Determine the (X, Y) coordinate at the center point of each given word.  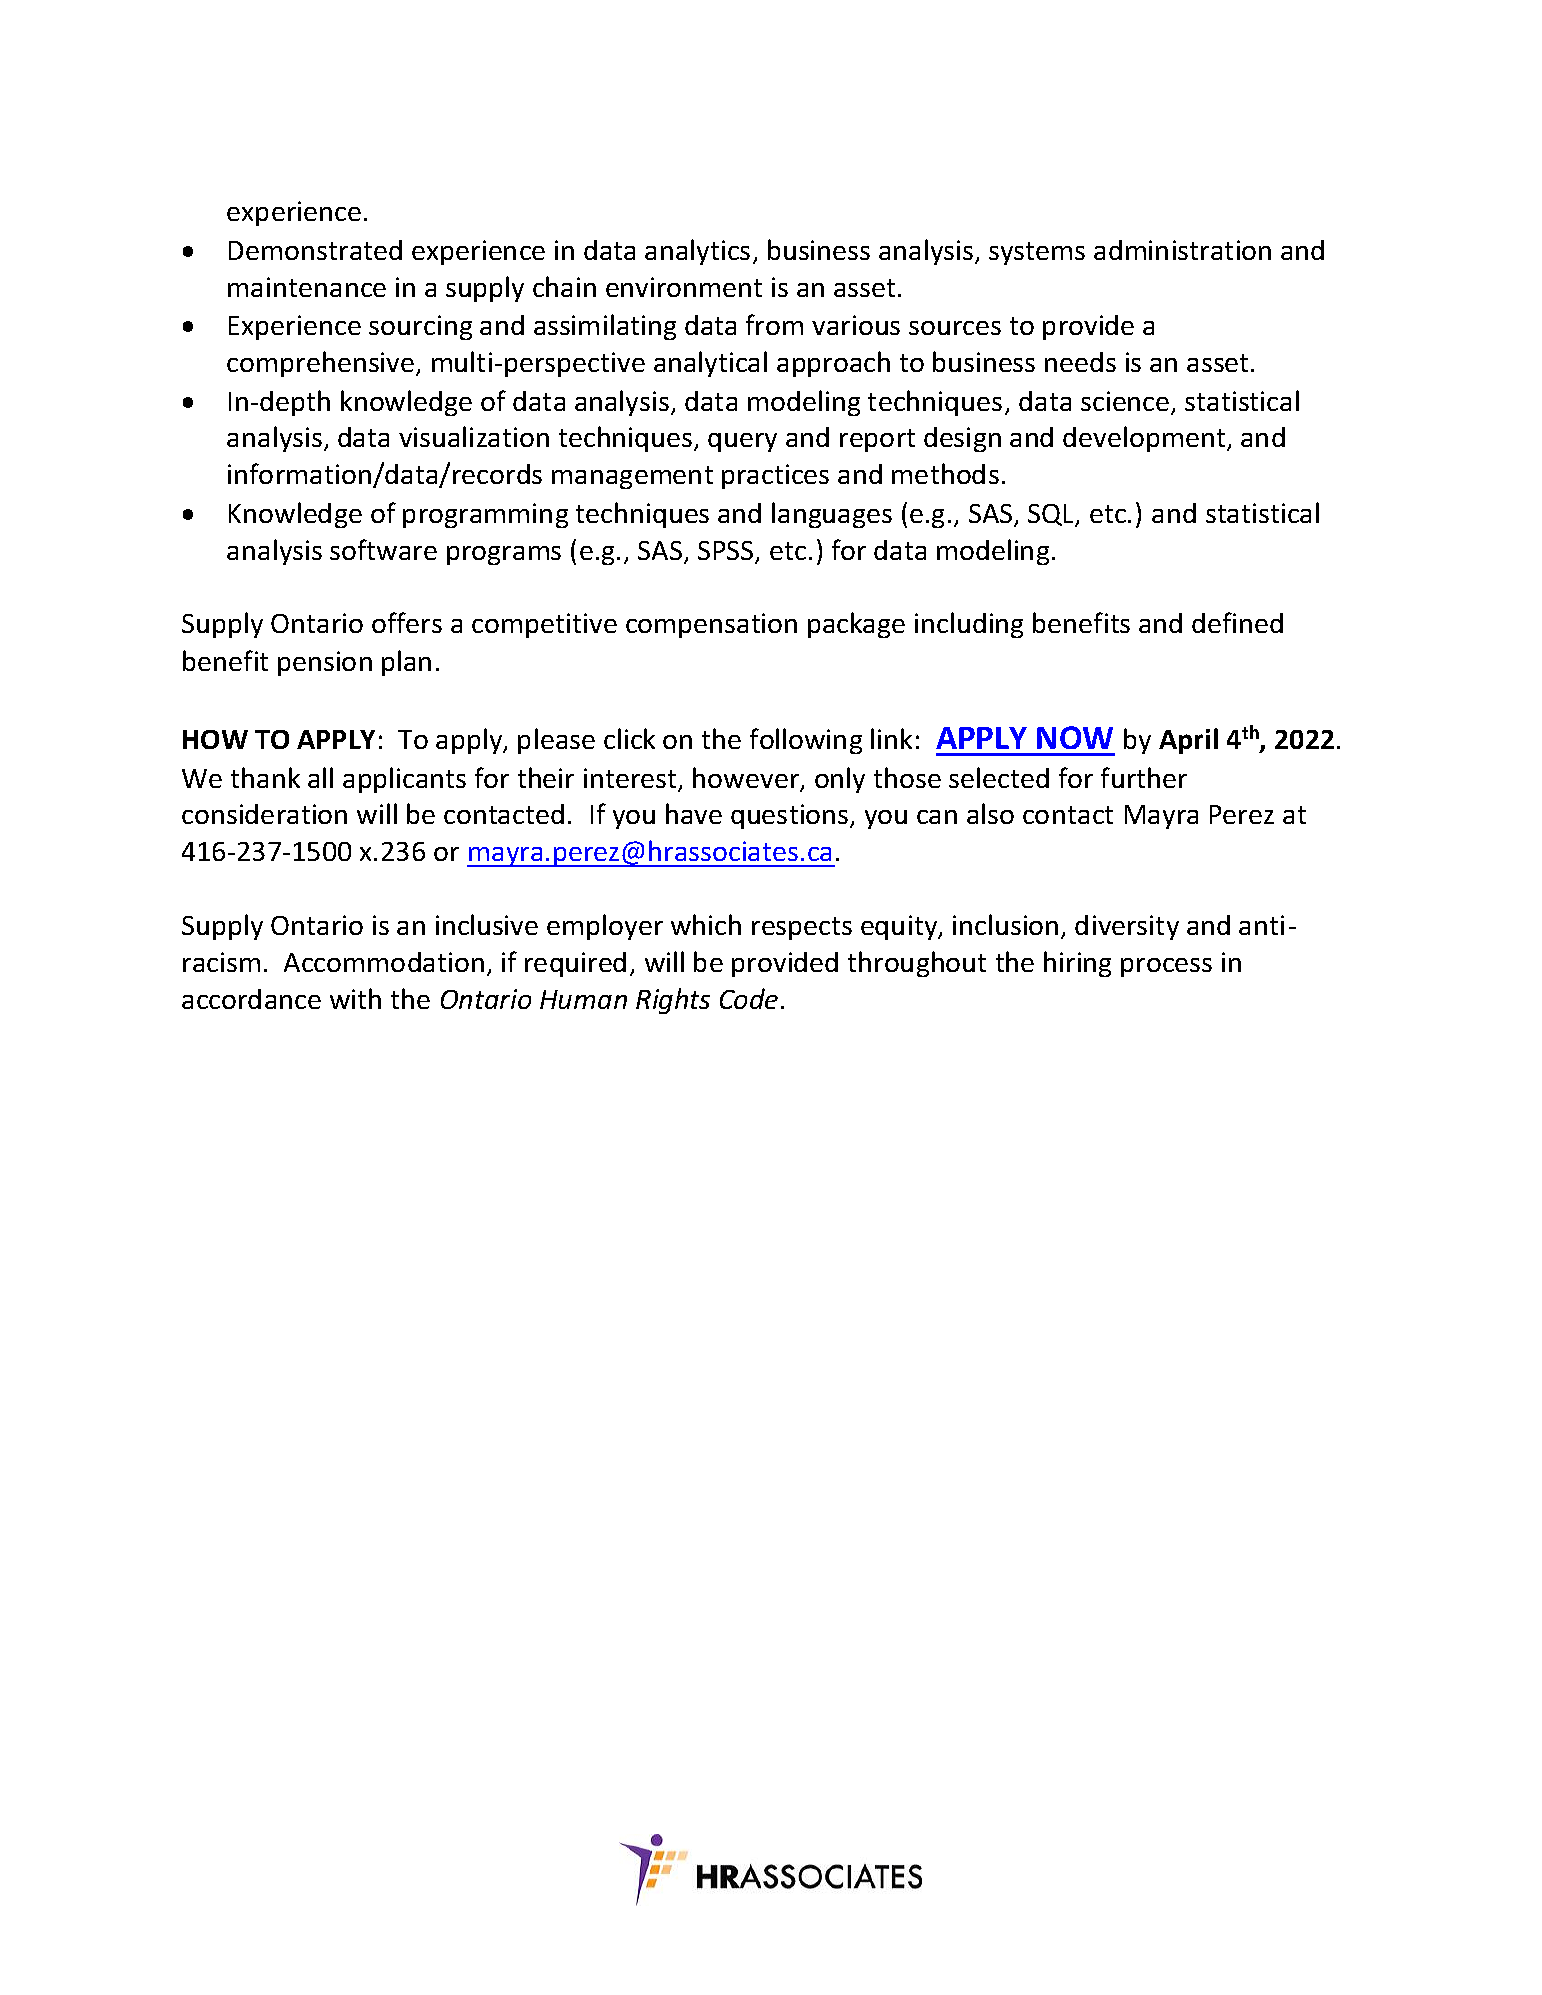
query (742, 442)
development (1145, 439)
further (1144, 777)
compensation (711, 625)
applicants (404, 780)
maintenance (307, 287)
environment (684, 287)
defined (1237, 622)
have (694, 813)
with (355, 998)
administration (1182, 250)
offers (407, 622)
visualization (474, 436)
